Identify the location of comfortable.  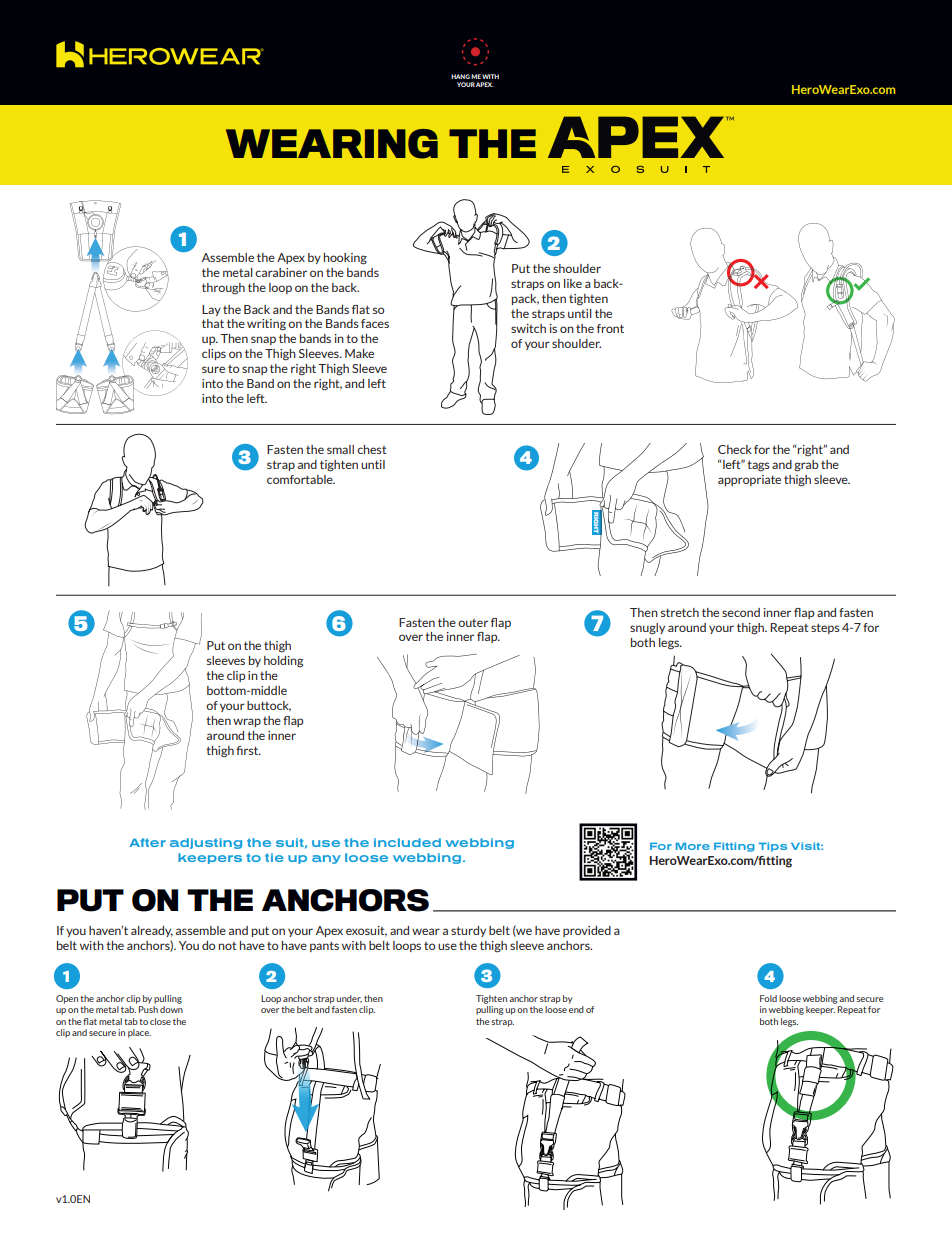
(301, 479).
